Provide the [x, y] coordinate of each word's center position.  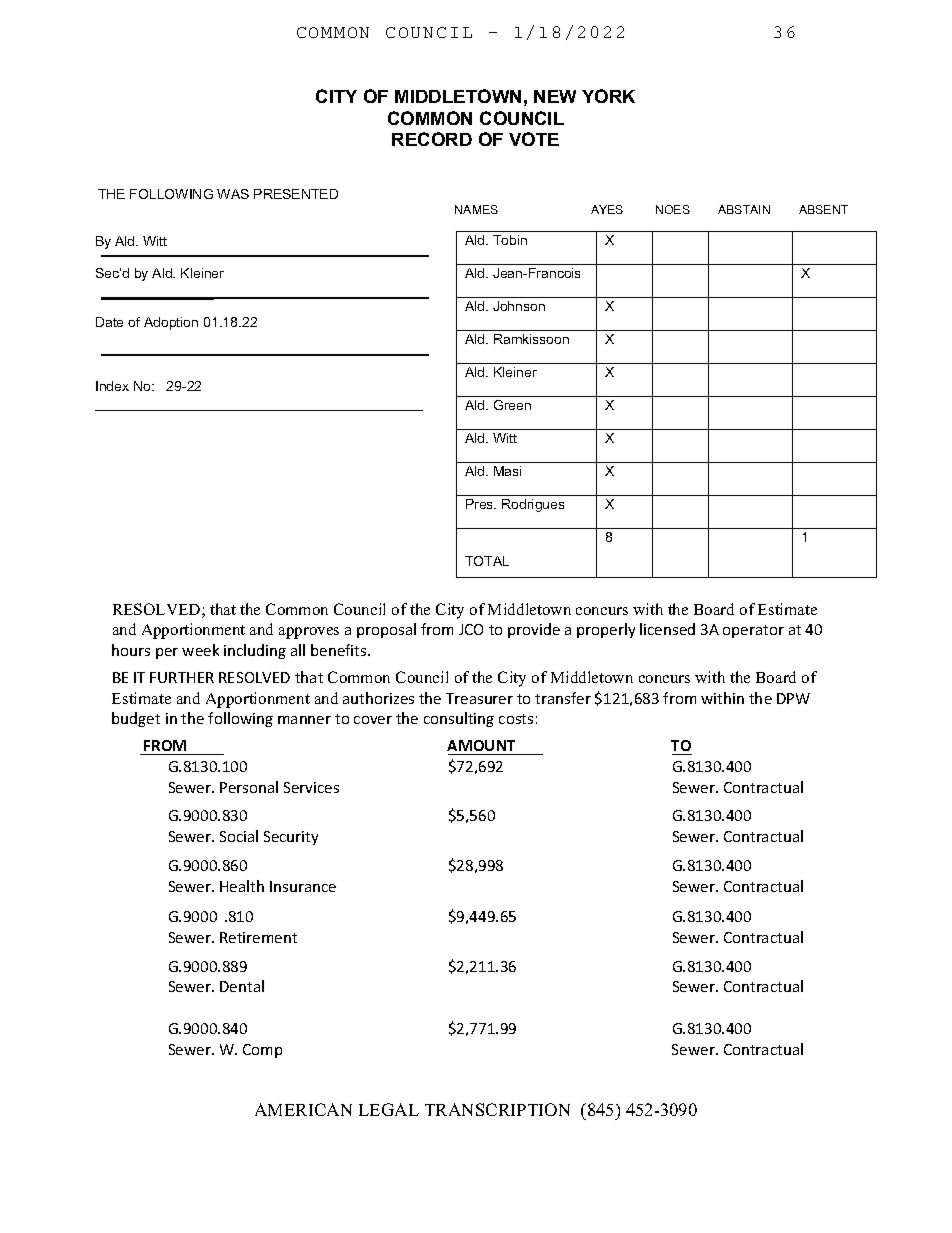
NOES [673, 209]
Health [242, 886]
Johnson [519, 306]
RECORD [432, 139]
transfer [563, 698]
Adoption [171, 323]
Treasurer [479, 698]
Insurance [303, 886]
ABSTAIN [744, 209]
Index [112, 386]
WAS [233, 194]
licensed [667, 629]
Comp [262, 1051]
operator [753, 631]
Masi [507, 471]
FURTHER [182, 677]
